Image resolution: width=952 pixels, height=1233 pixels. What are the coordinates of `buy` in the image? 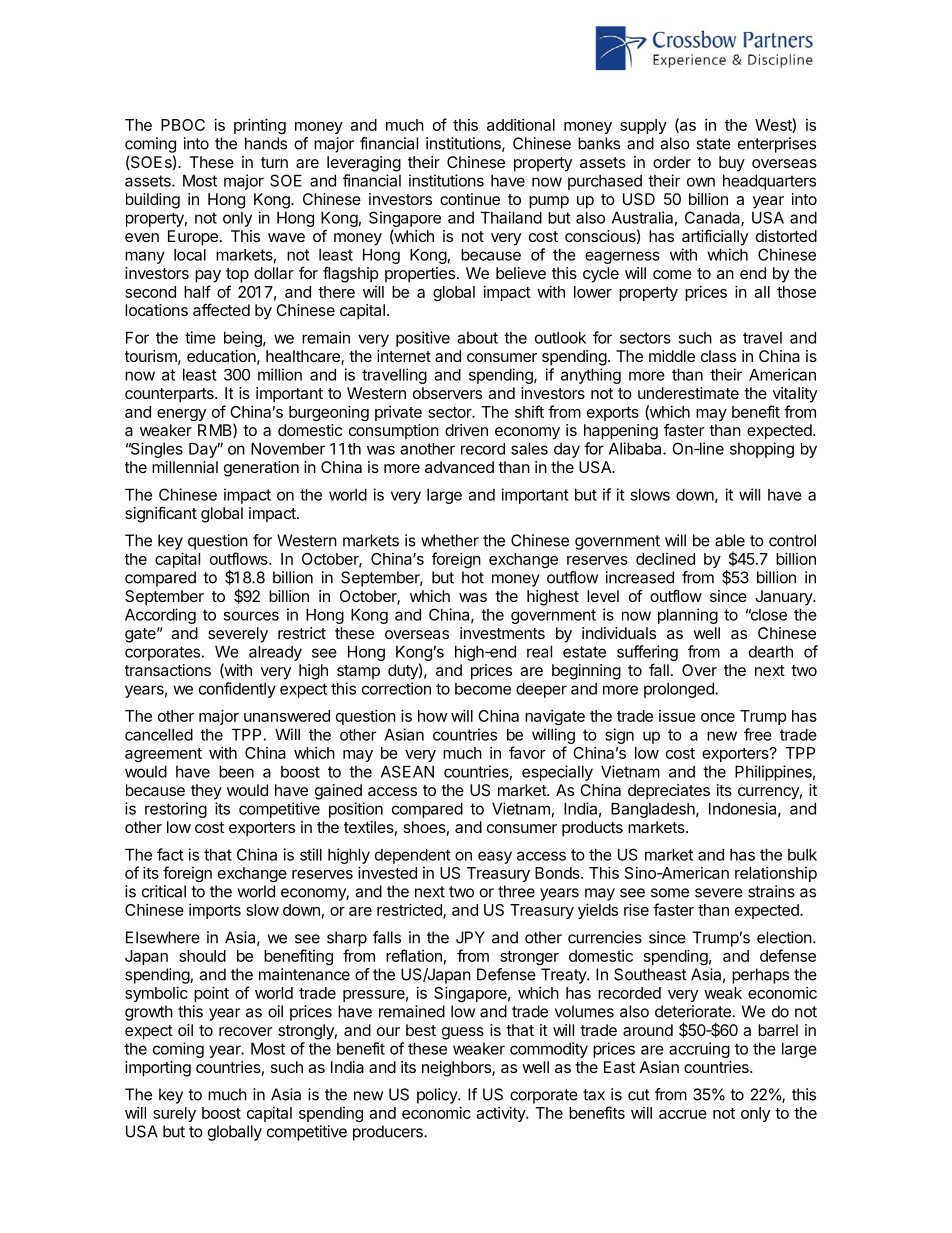 It's located at (732, 164).
